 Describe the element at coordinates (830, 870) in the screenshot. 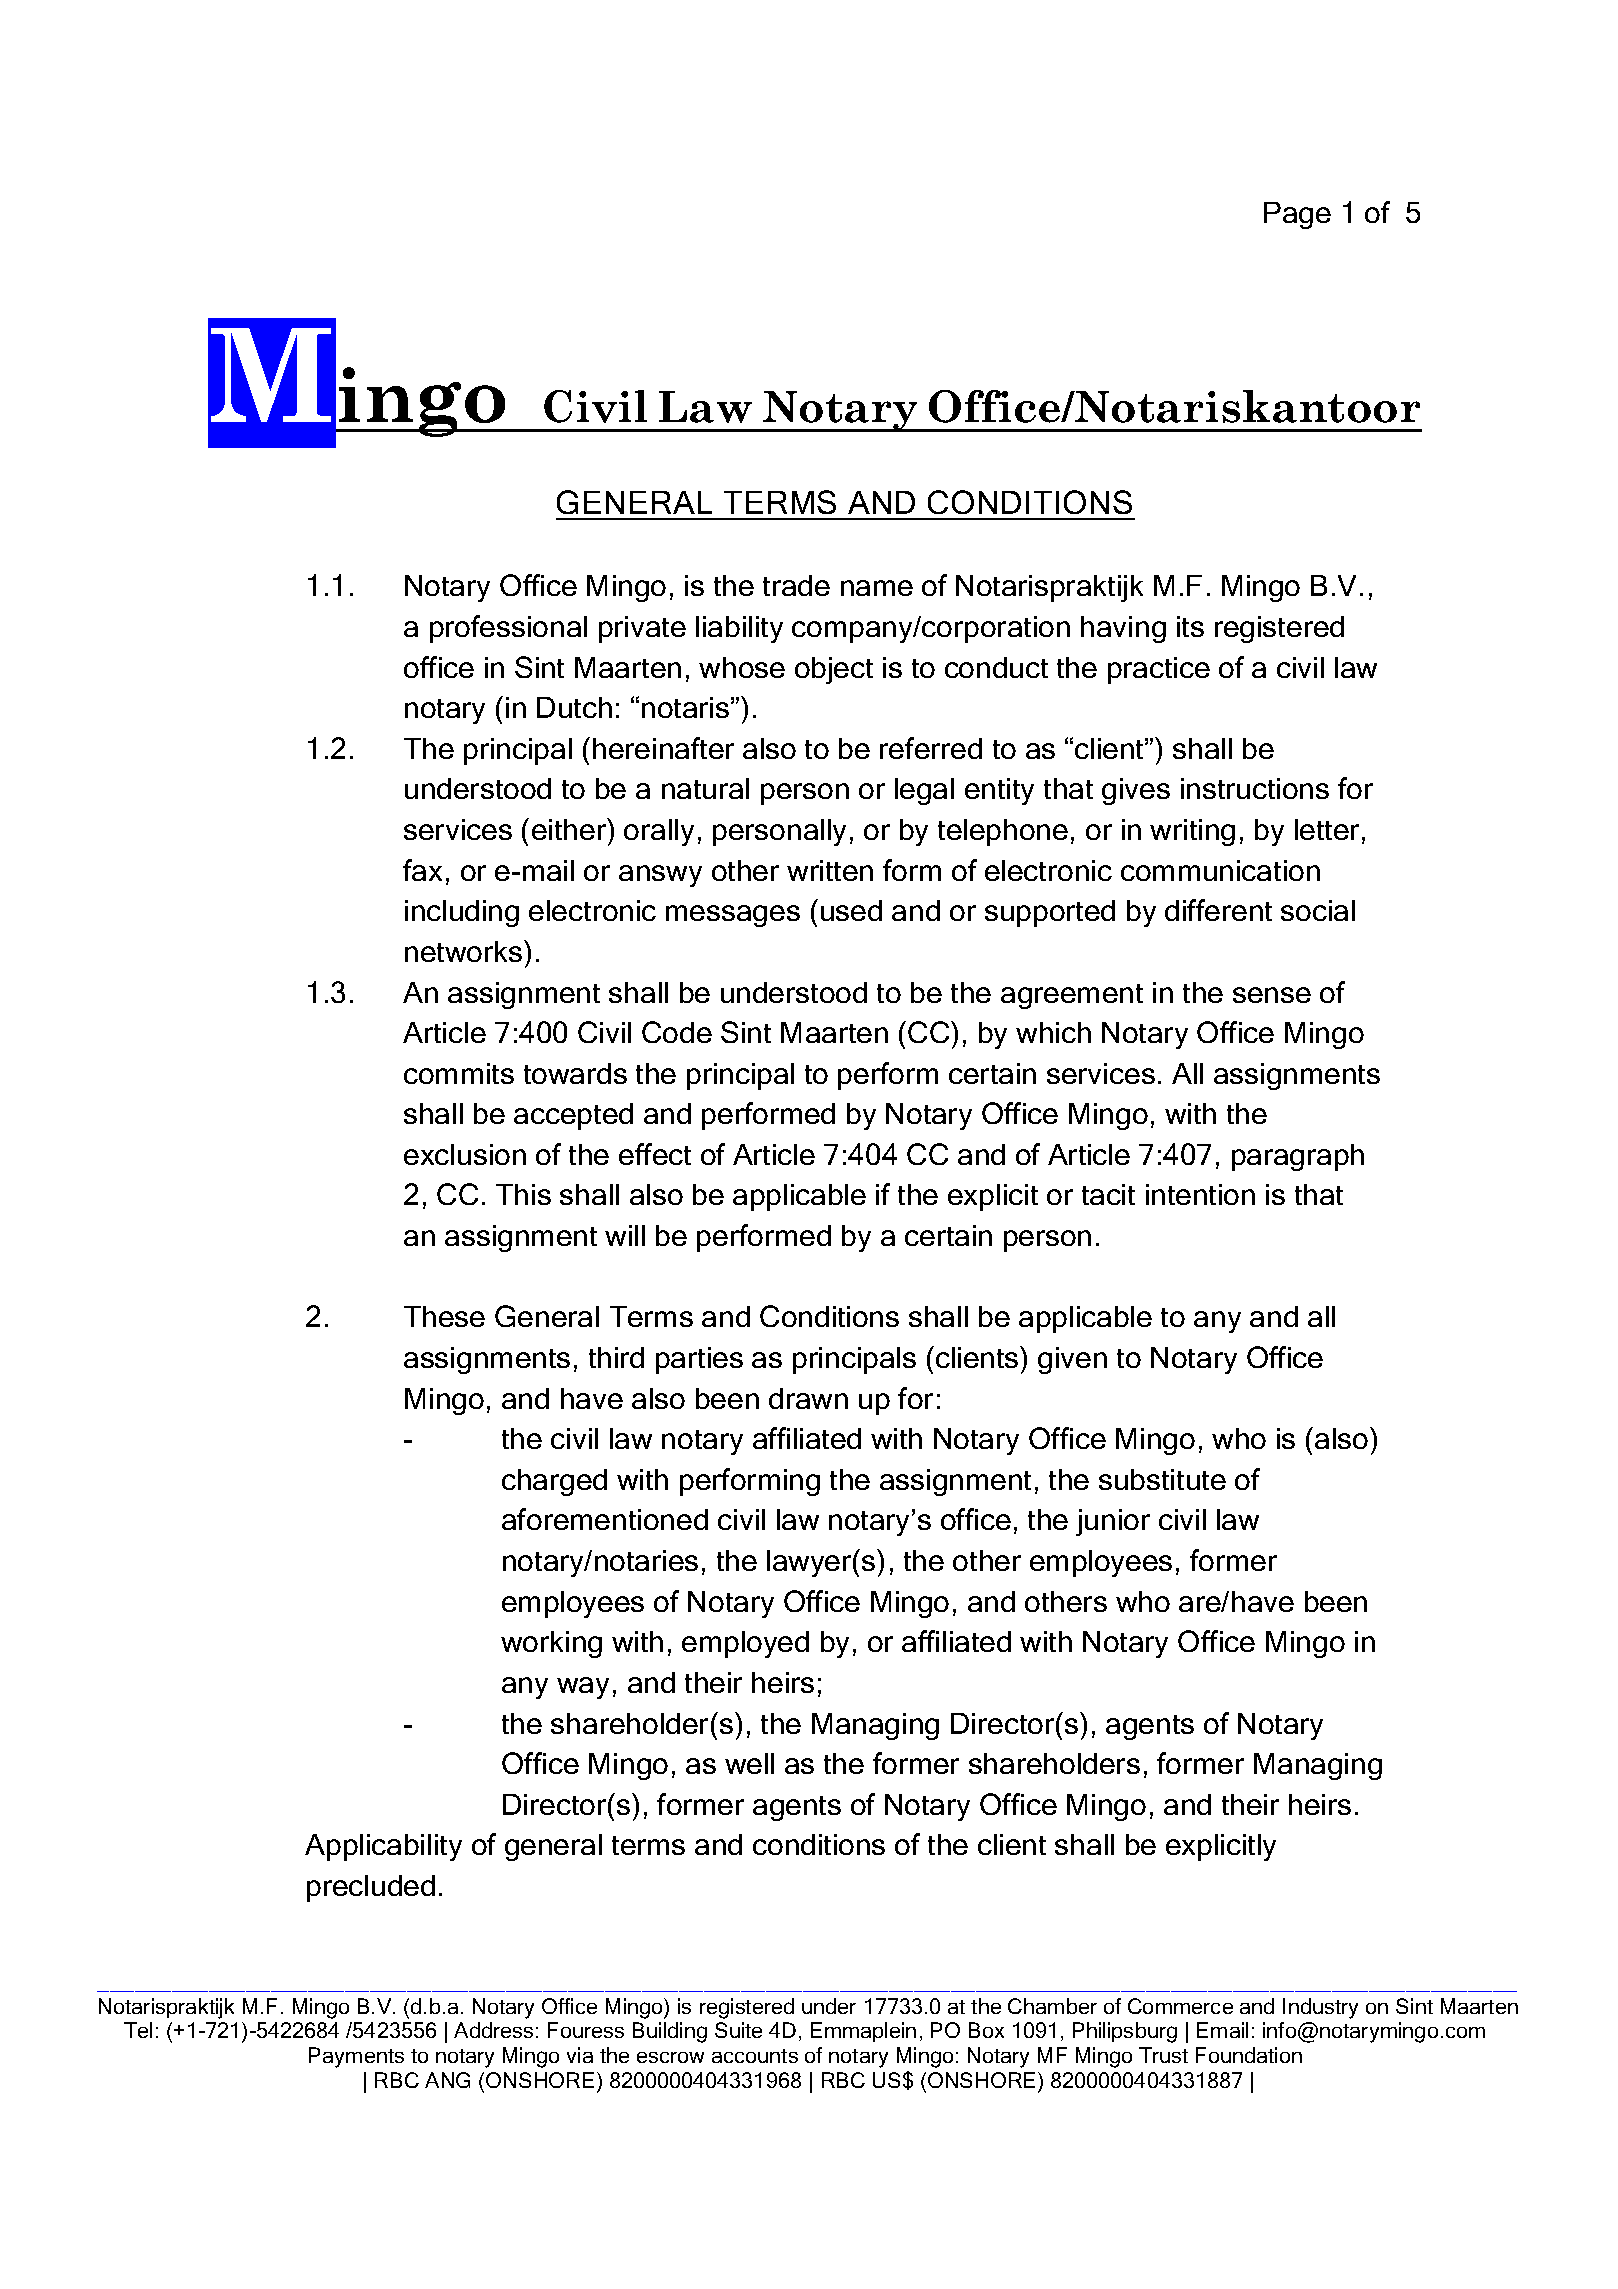

I see `written` at that location.
